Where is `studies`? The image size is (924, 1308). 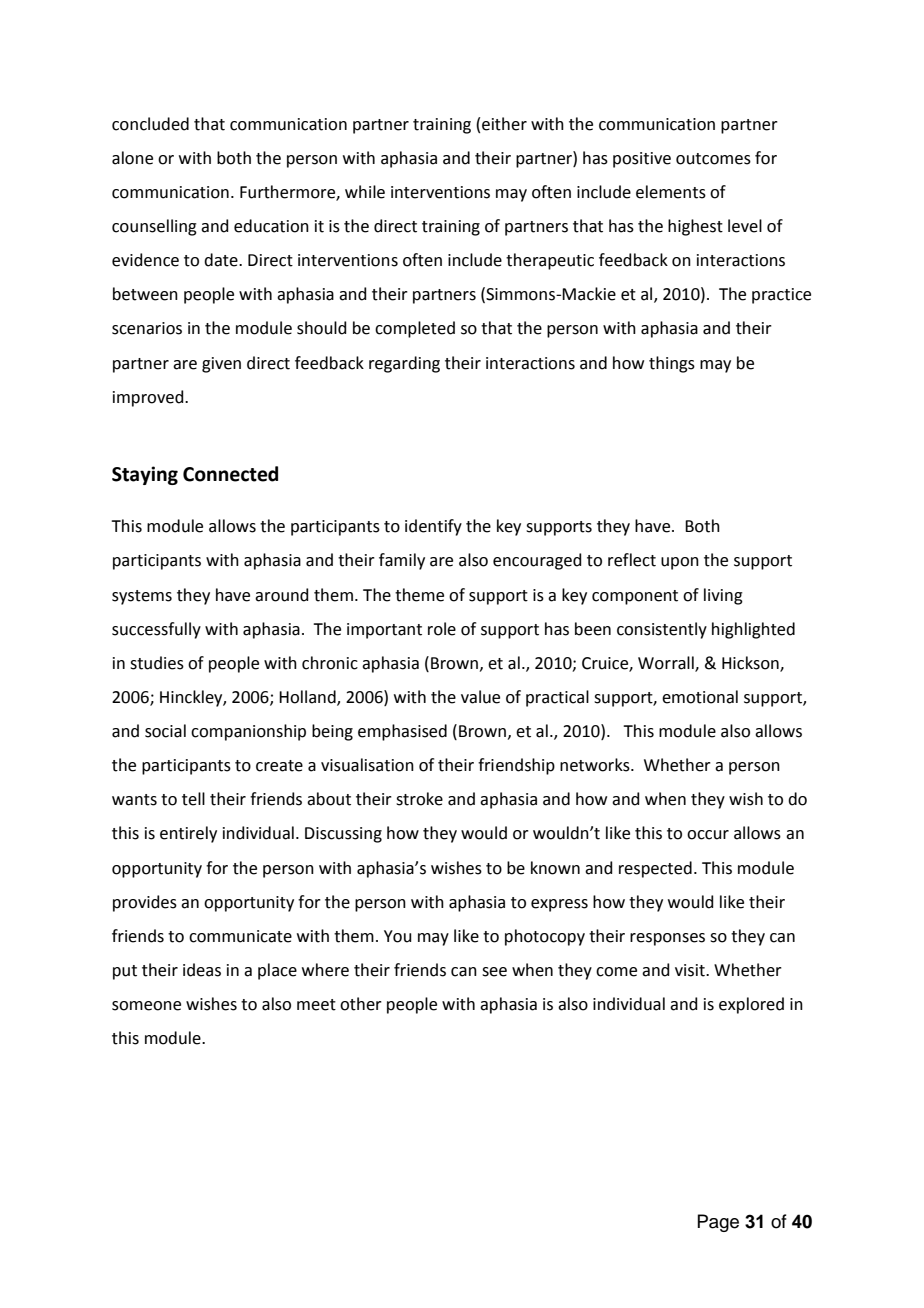
studies is located at coordinates (157, 663).
